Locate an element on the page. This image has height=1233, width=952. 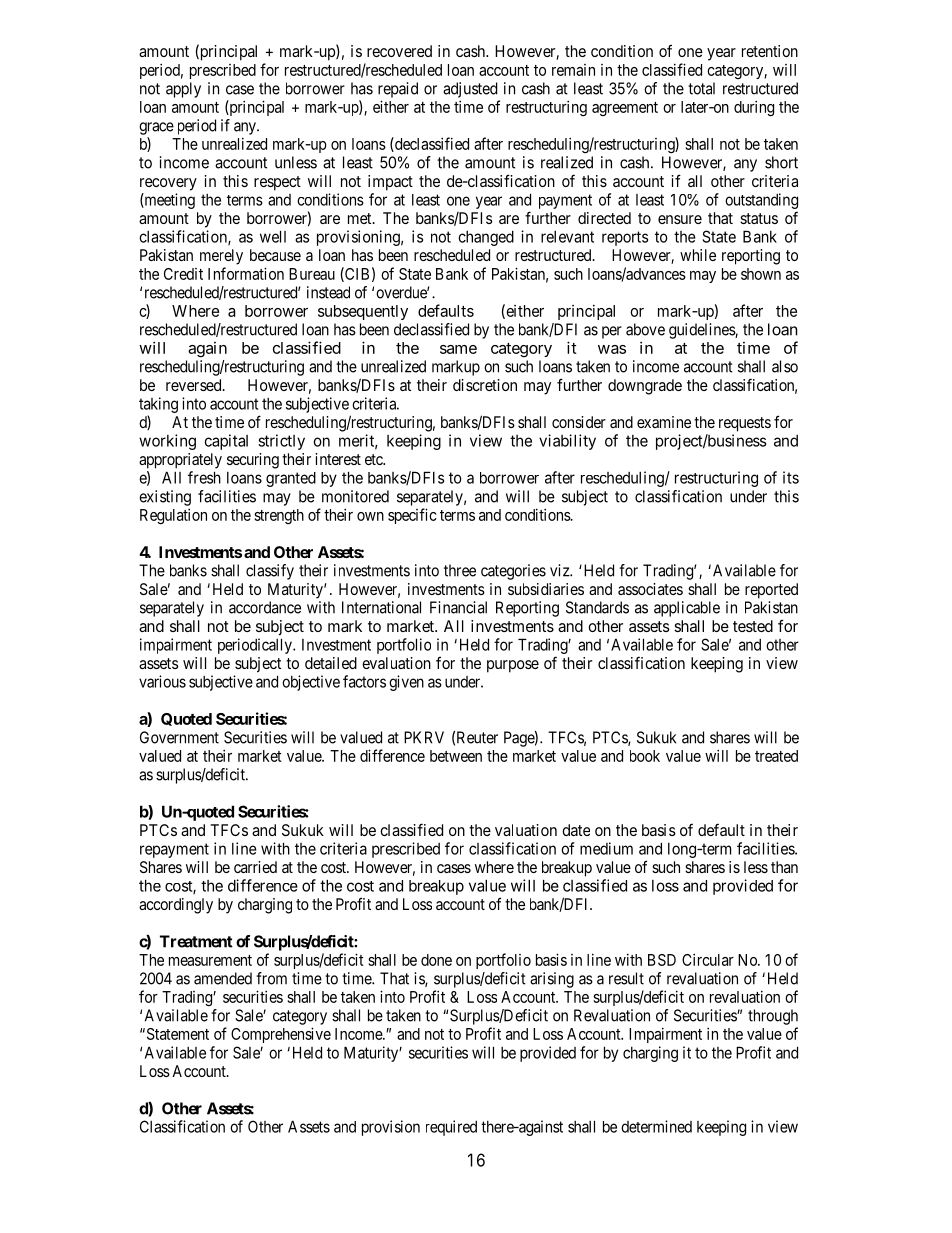
accordance is located at coordinates (265, 607).
